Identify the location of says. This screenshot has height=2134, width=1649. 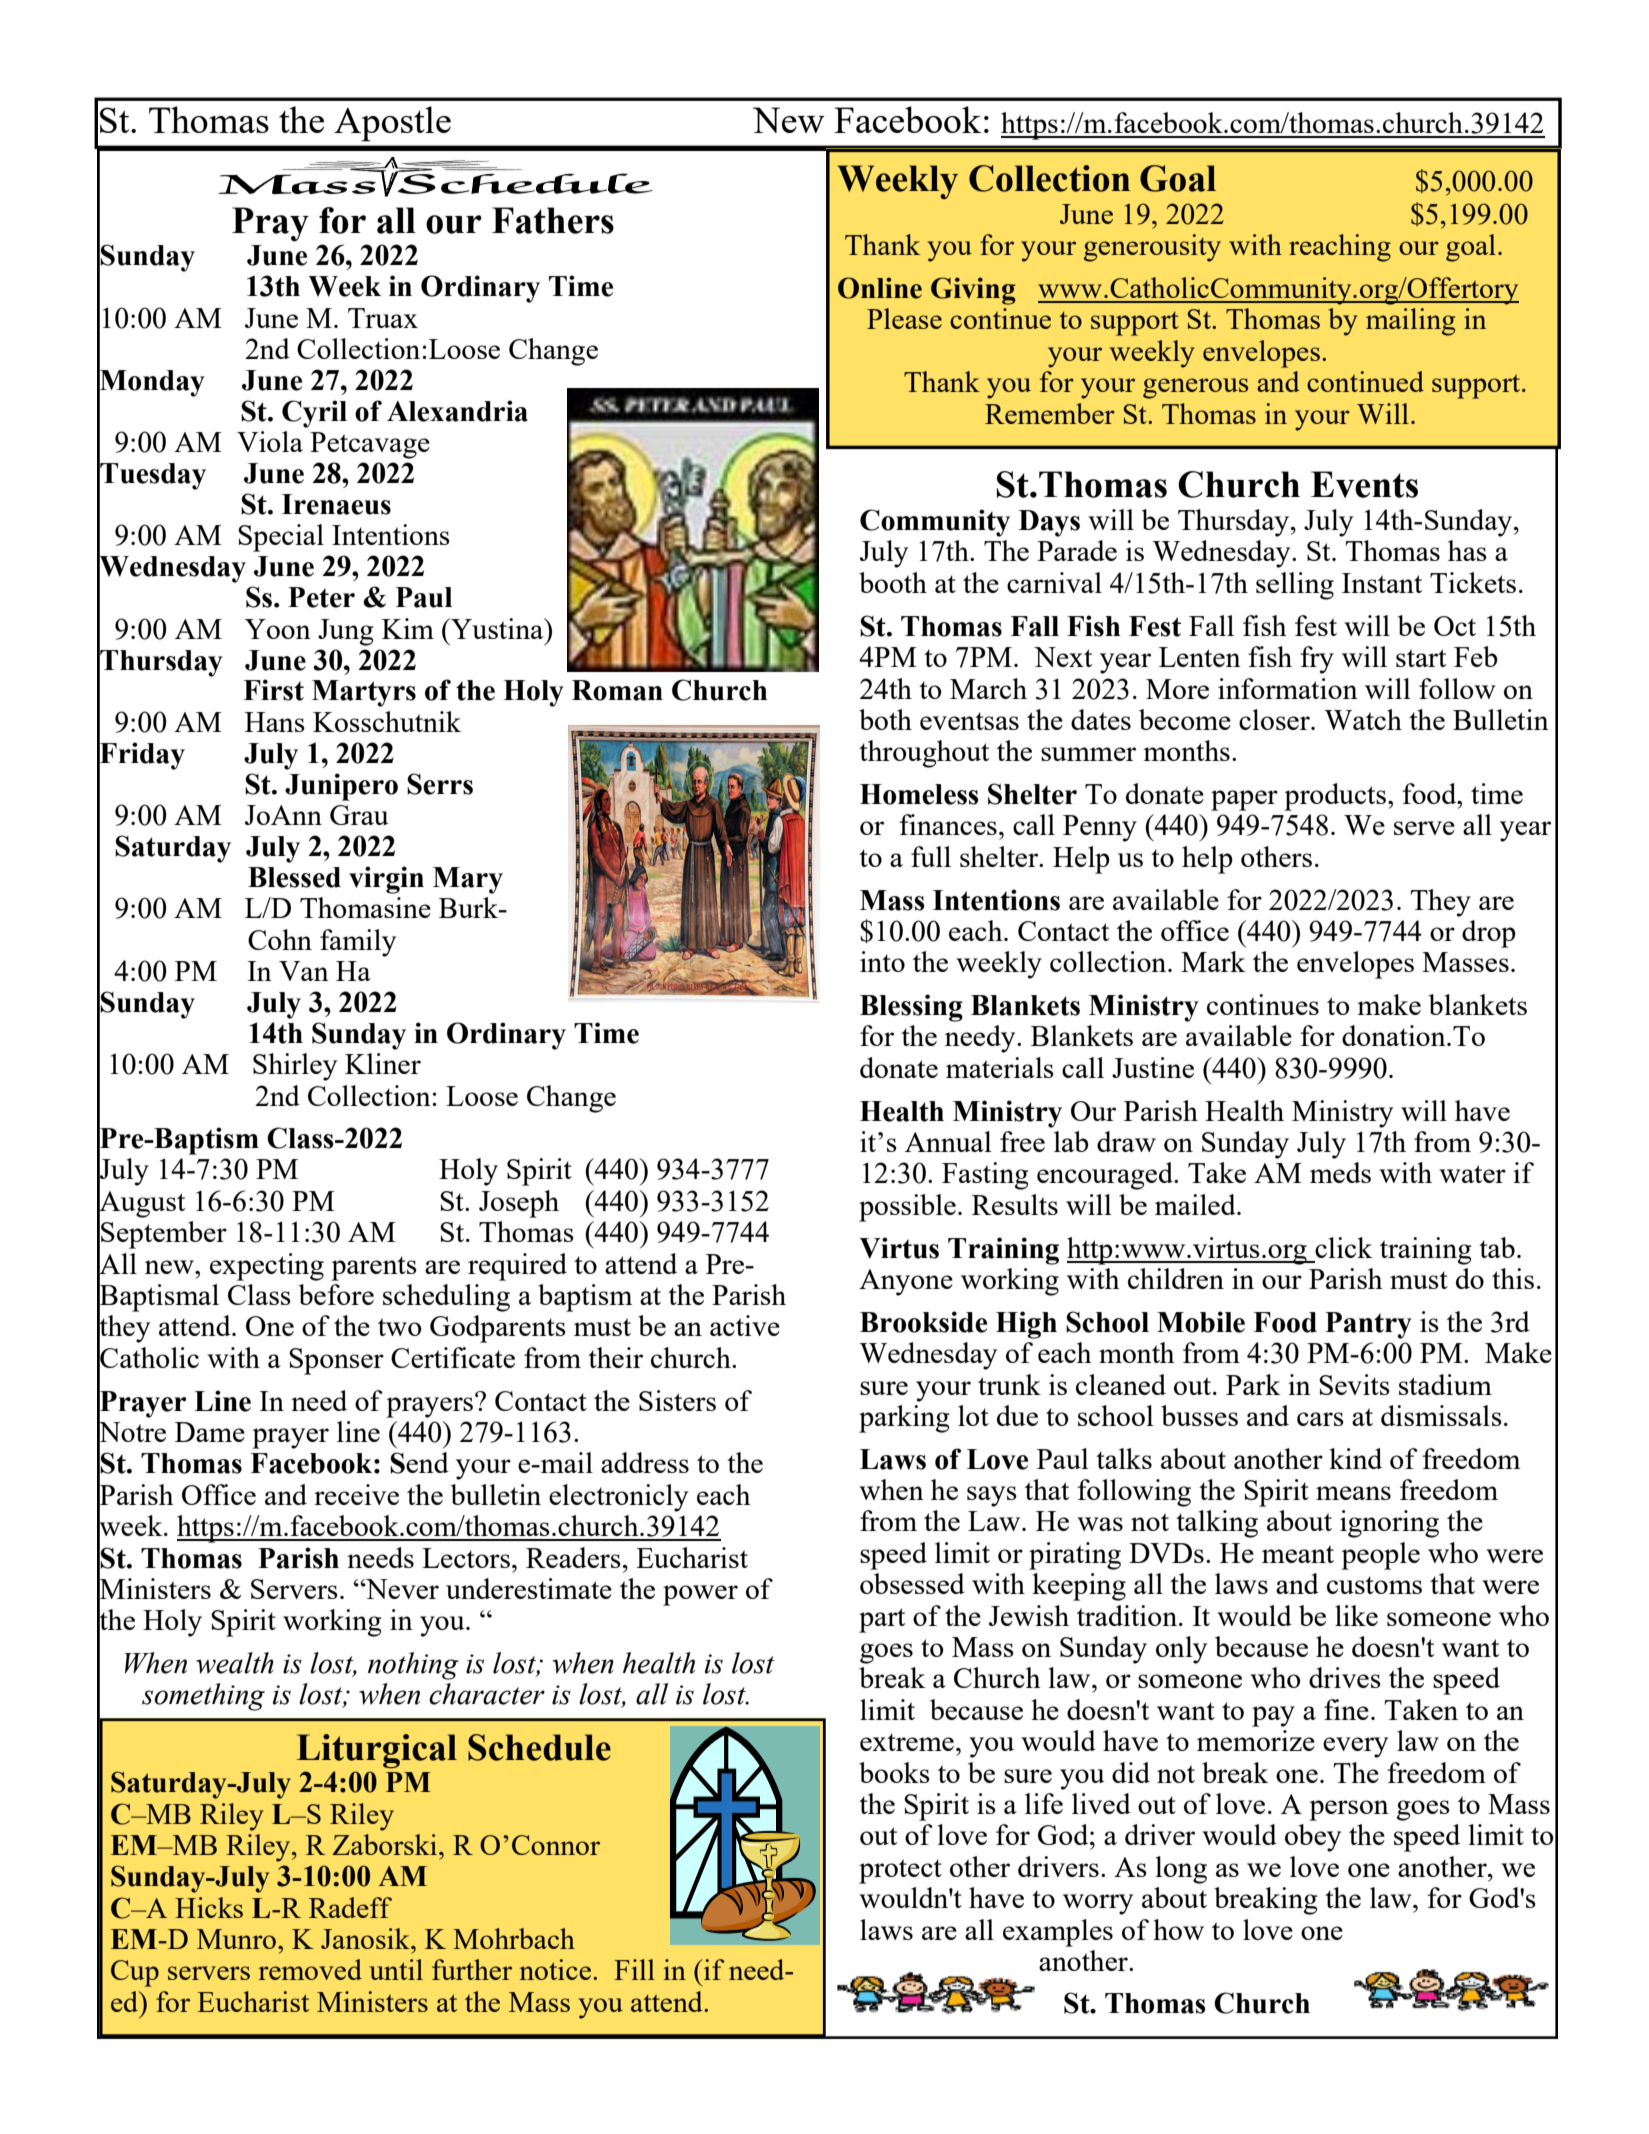
(992, 1496).
